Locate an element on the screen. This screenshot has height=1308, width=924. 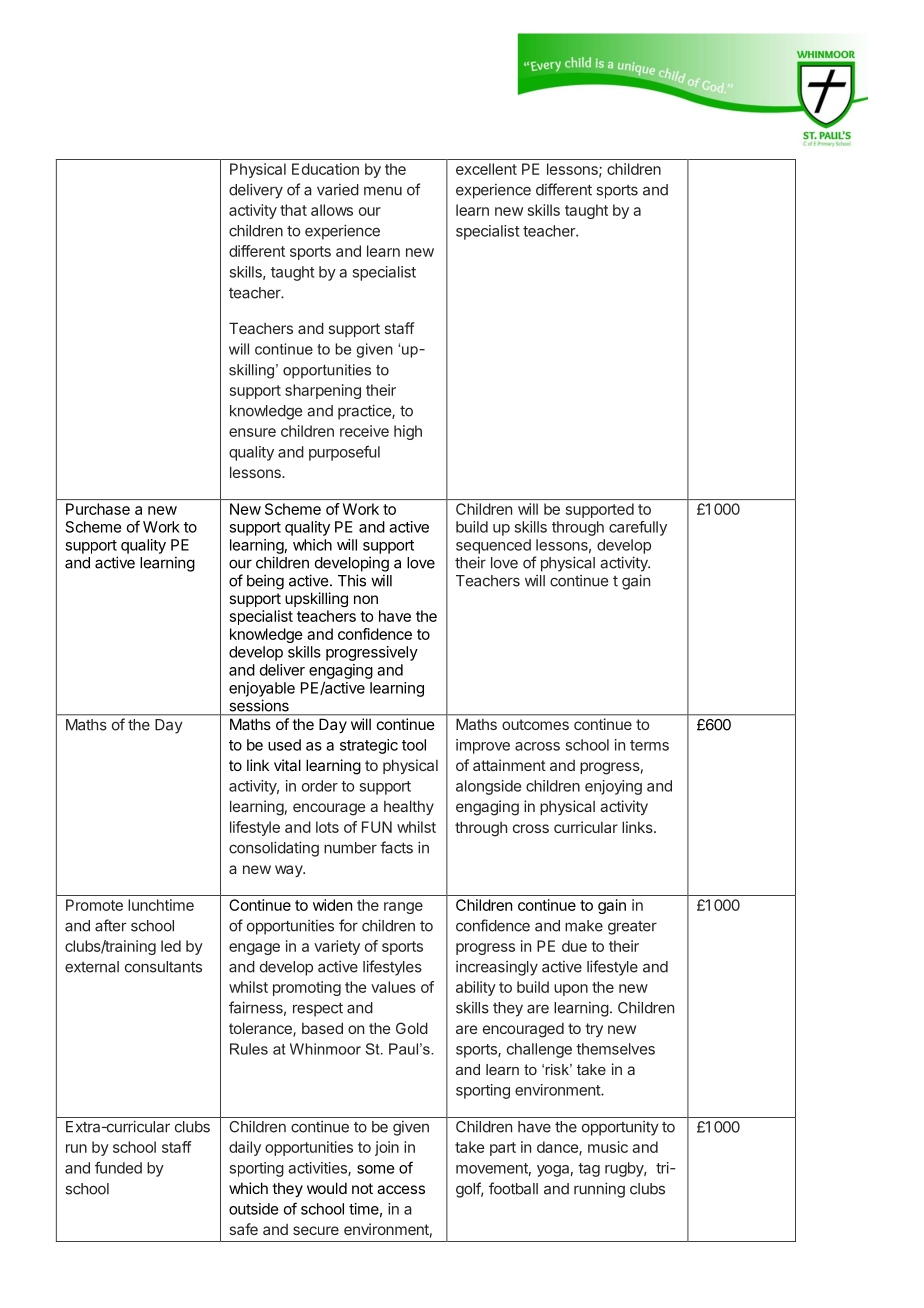
strategic is located at coordinates (369, 746).
